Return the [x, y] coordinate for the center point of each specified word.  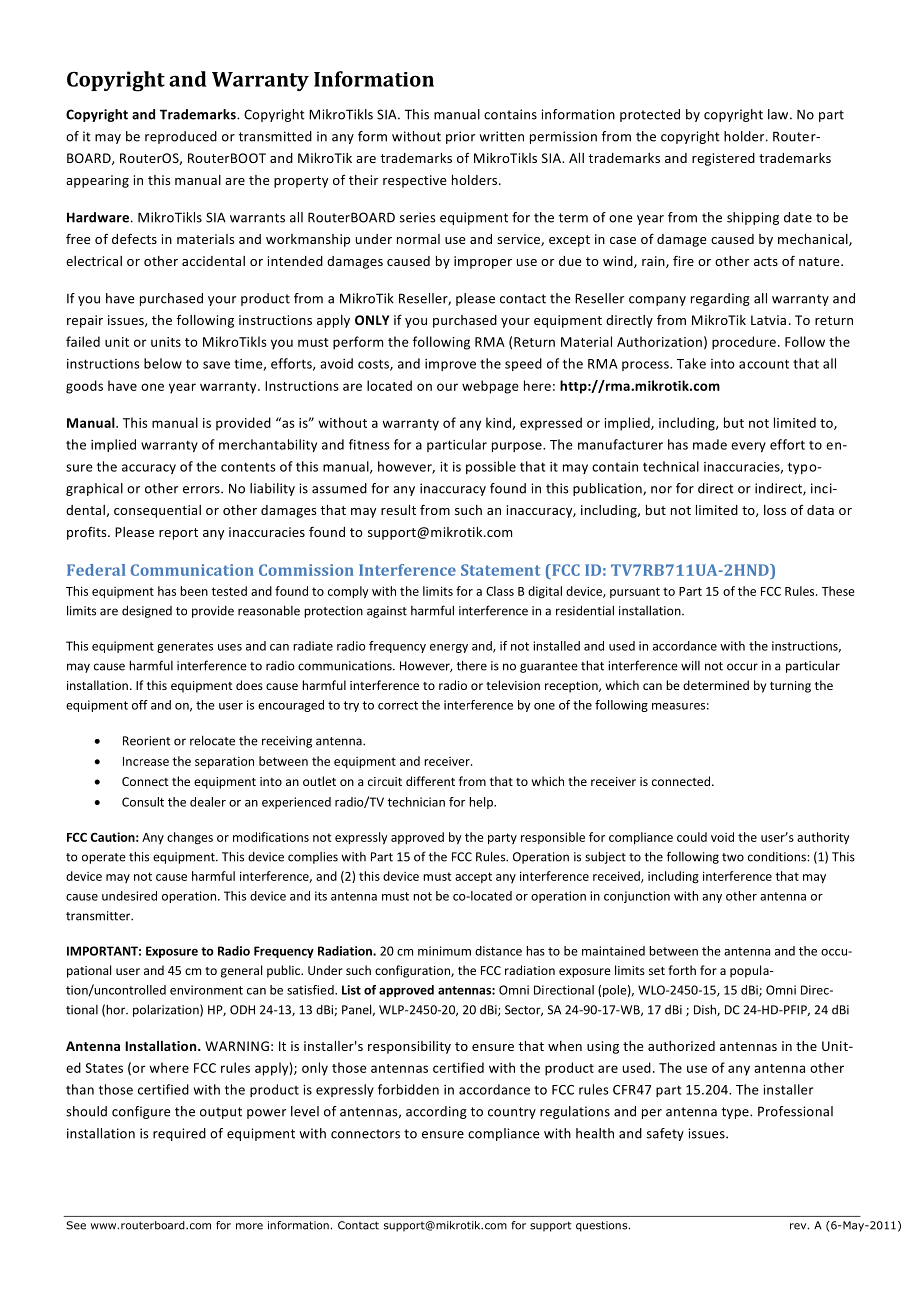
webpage [490, 387]
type [736, 1113]
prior [460, 137]
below [163, 363]
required [179, 1134]
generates [185, 647]
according [436, 1112]
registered [723, 159]
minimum [444, 951]
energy [449, 648]
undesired [129, 896]
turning [790, 687]
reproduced [181, 137]
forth [682, 970]
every [748, 447]
